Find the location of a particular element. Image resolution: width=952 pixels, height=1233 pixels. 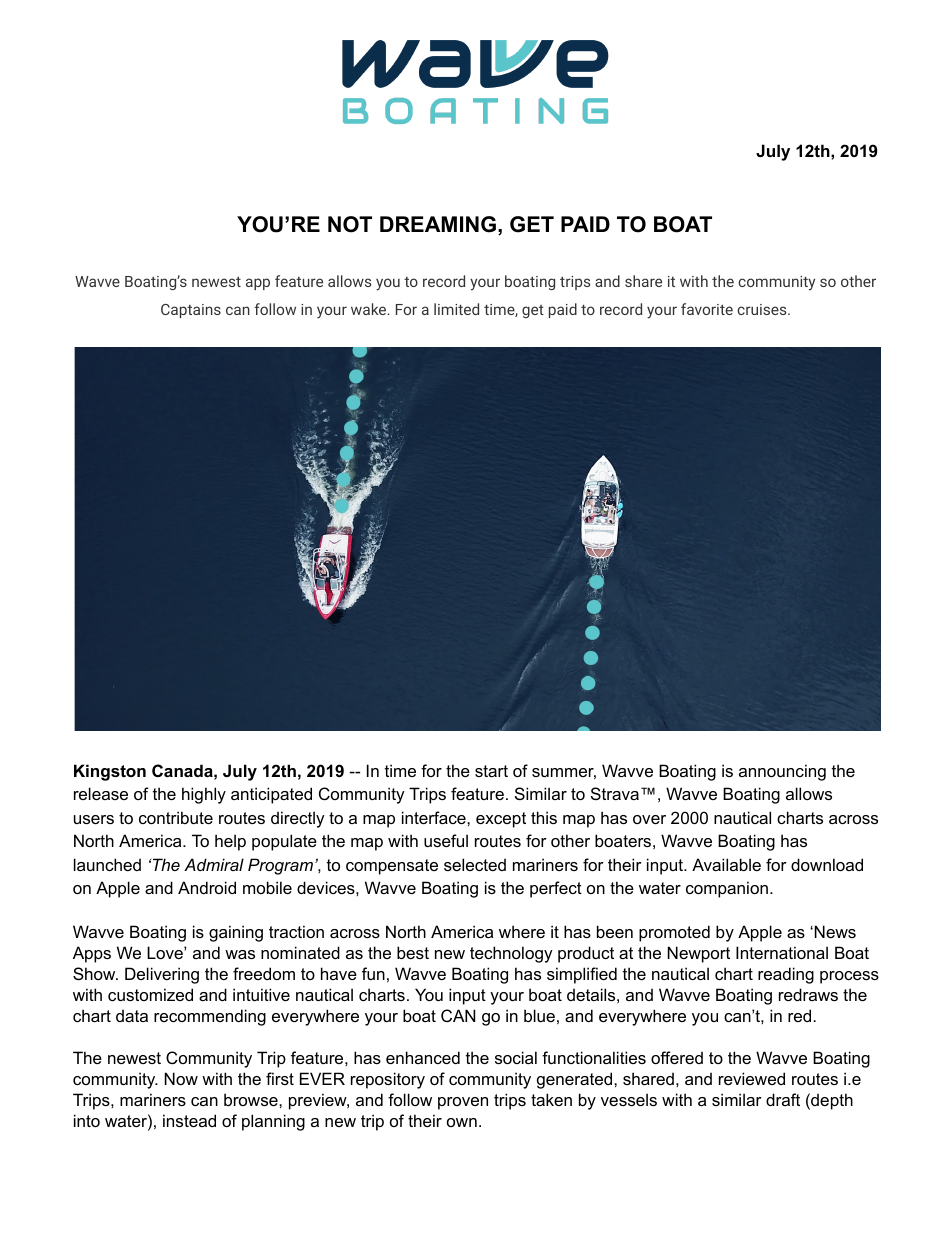

NOT is located at coordinates (350, 224).
